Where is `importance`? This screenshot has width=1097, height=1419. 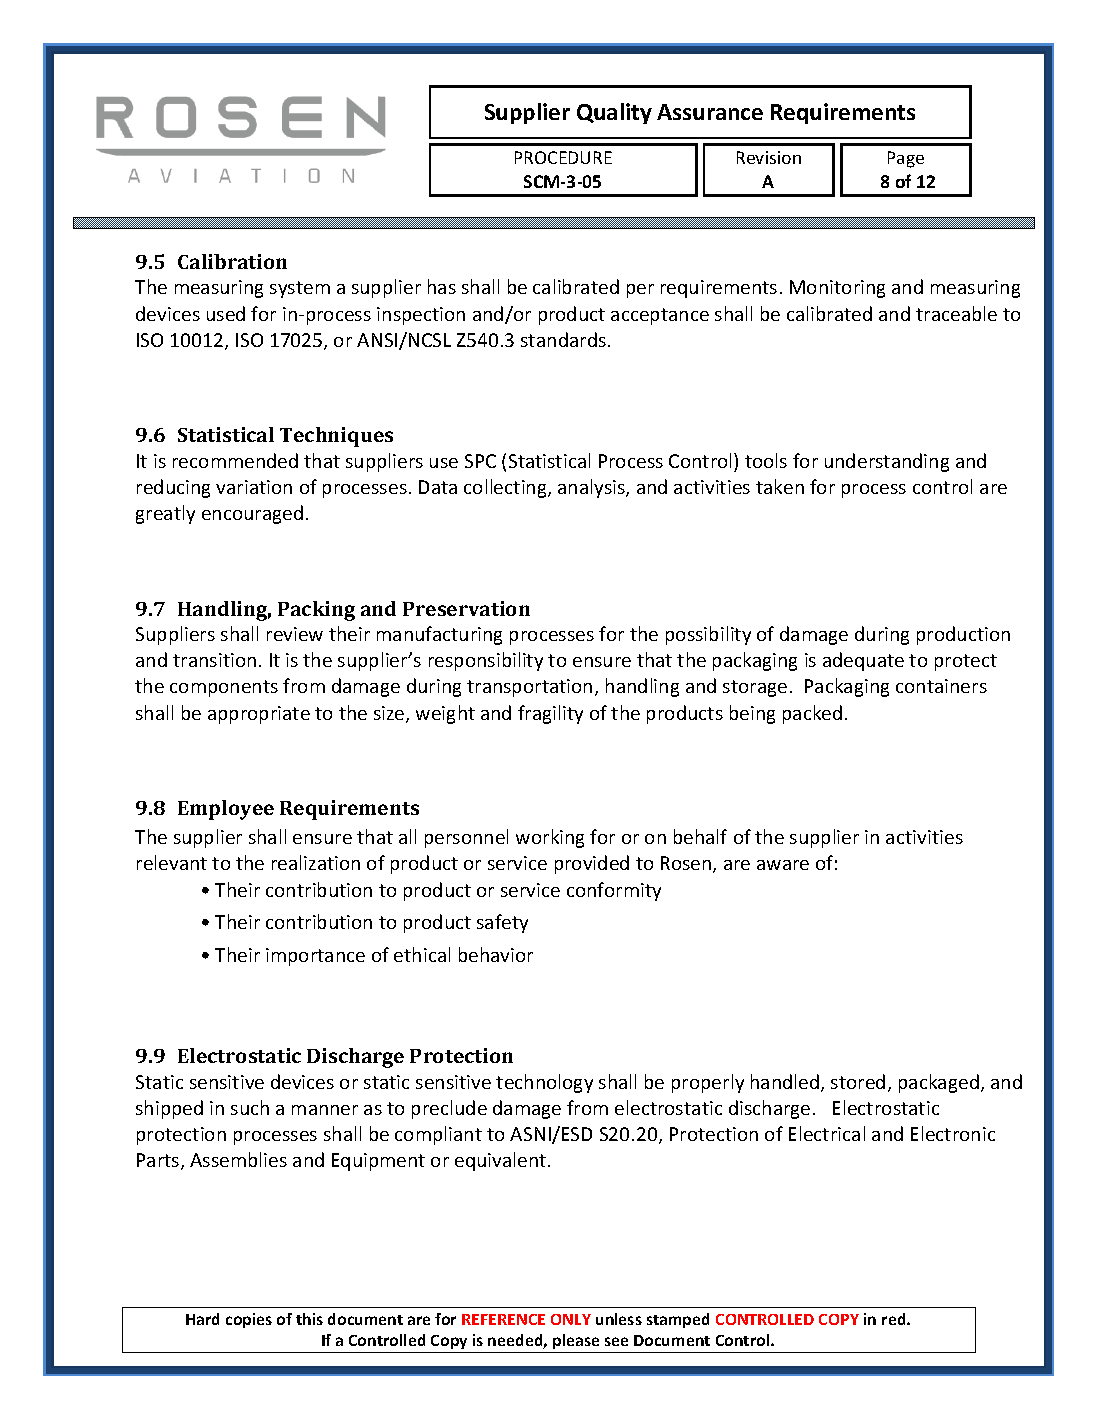 importance is located at coordinates (315, 957).
